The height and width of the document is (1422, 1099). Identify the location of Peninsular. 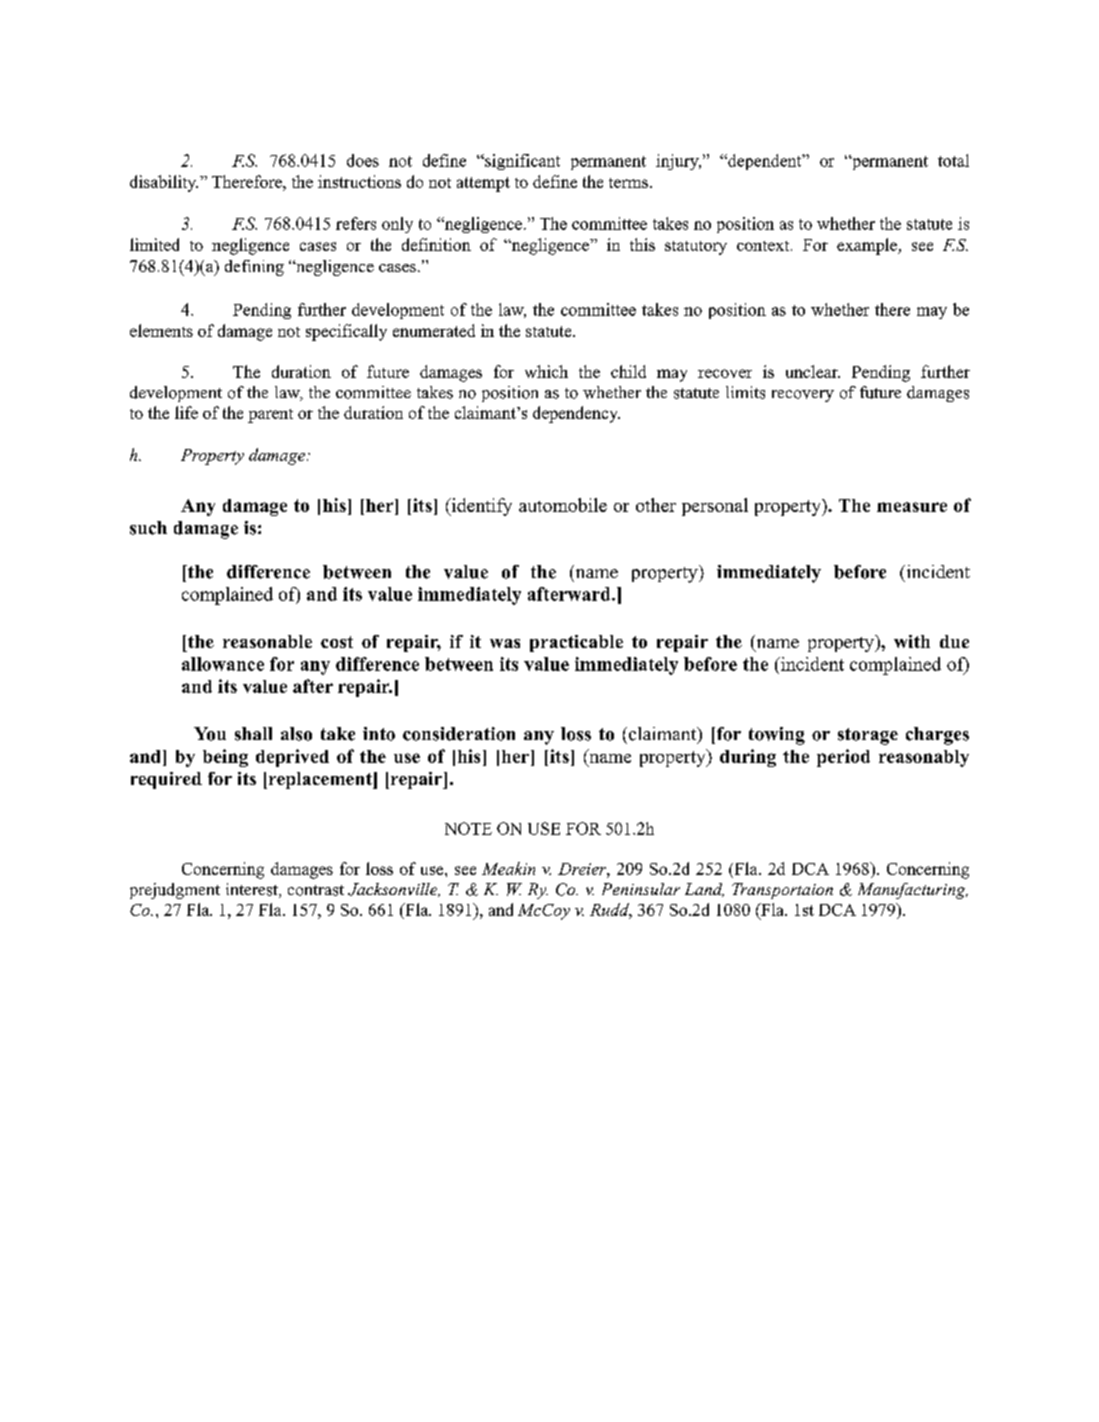
(641, 889).
